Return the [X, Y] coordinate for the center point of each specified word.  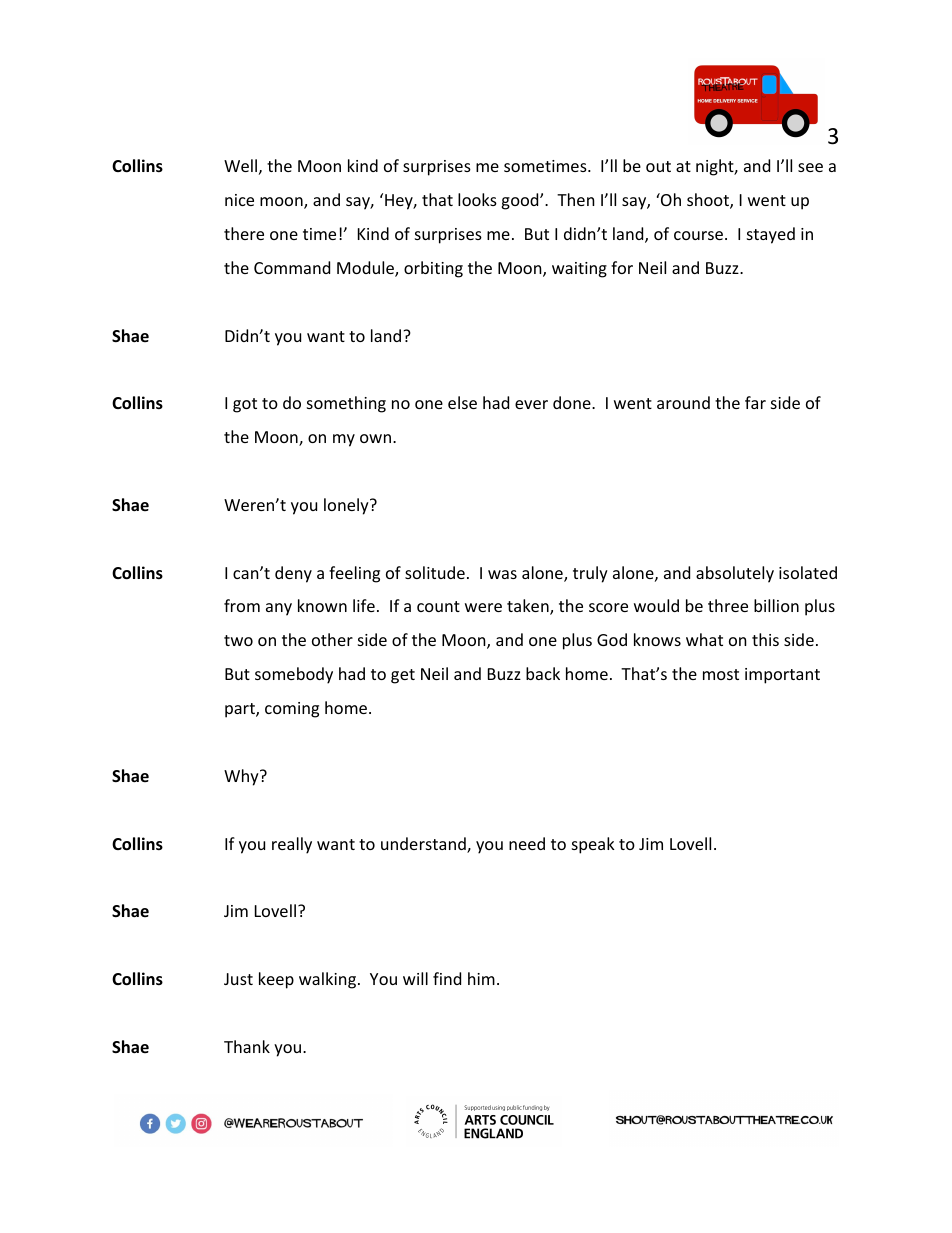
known [322, 605]
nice [239, 200]
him [481, 978]
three [728, 605]
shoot [709, 201]
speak [593, 845]
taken [529, 607]
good [521, 201]
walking [327, 980]
